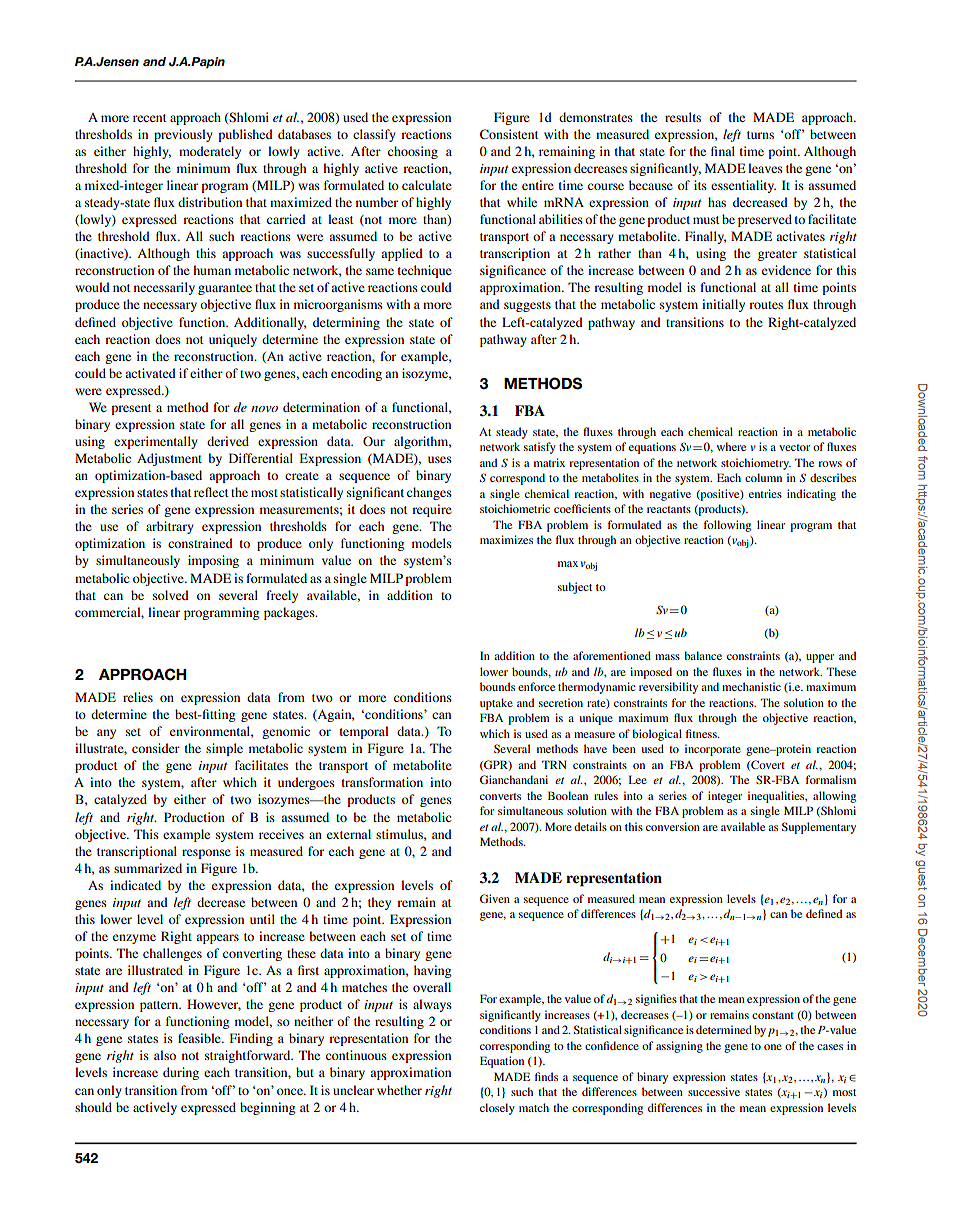  Describe the element at coordinates (760, 135) in the screenshot. I see `turns` at that location.
